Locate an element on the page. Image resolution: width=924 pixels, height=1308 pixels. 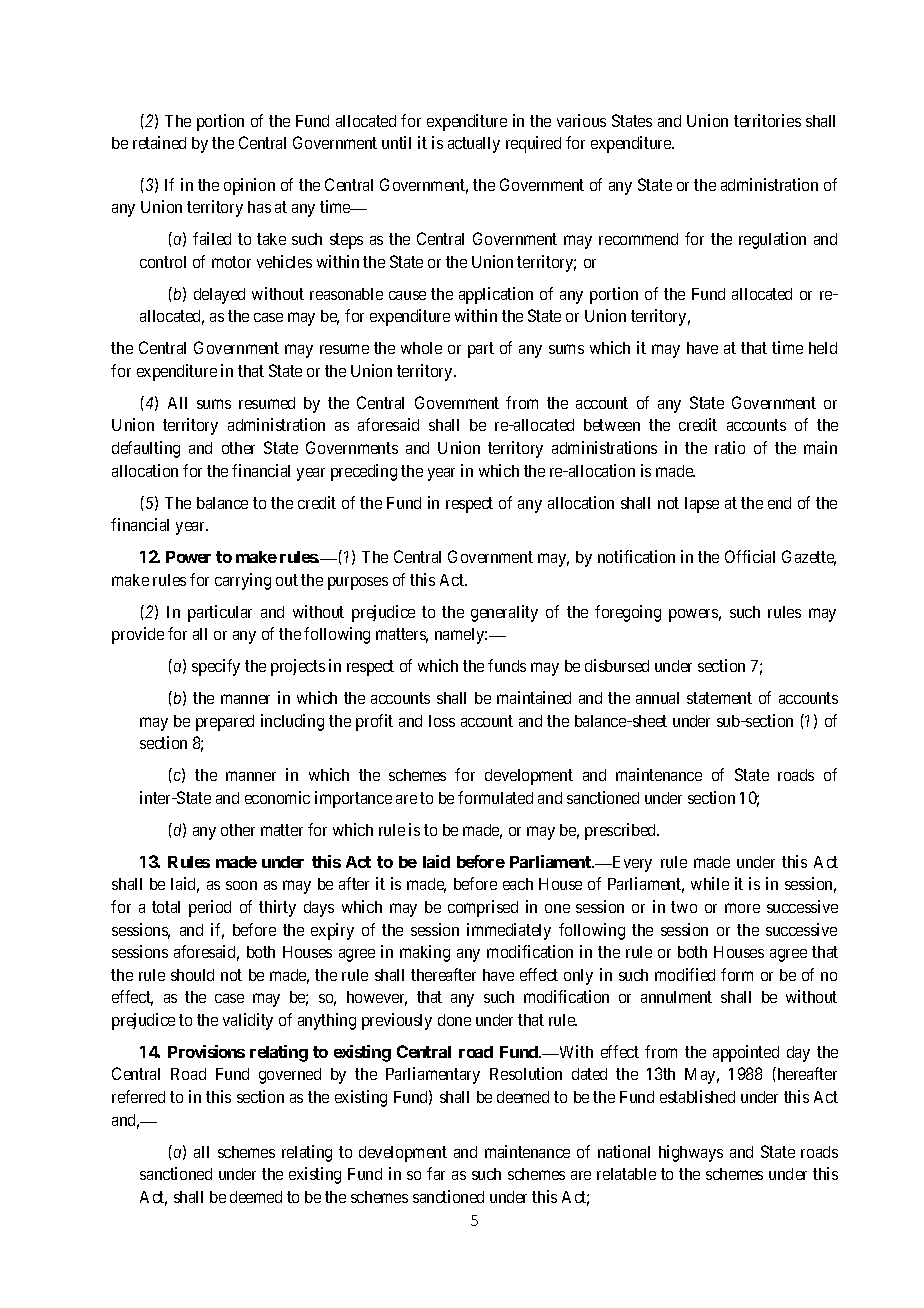
economic is located at coordinates (277, 797).
